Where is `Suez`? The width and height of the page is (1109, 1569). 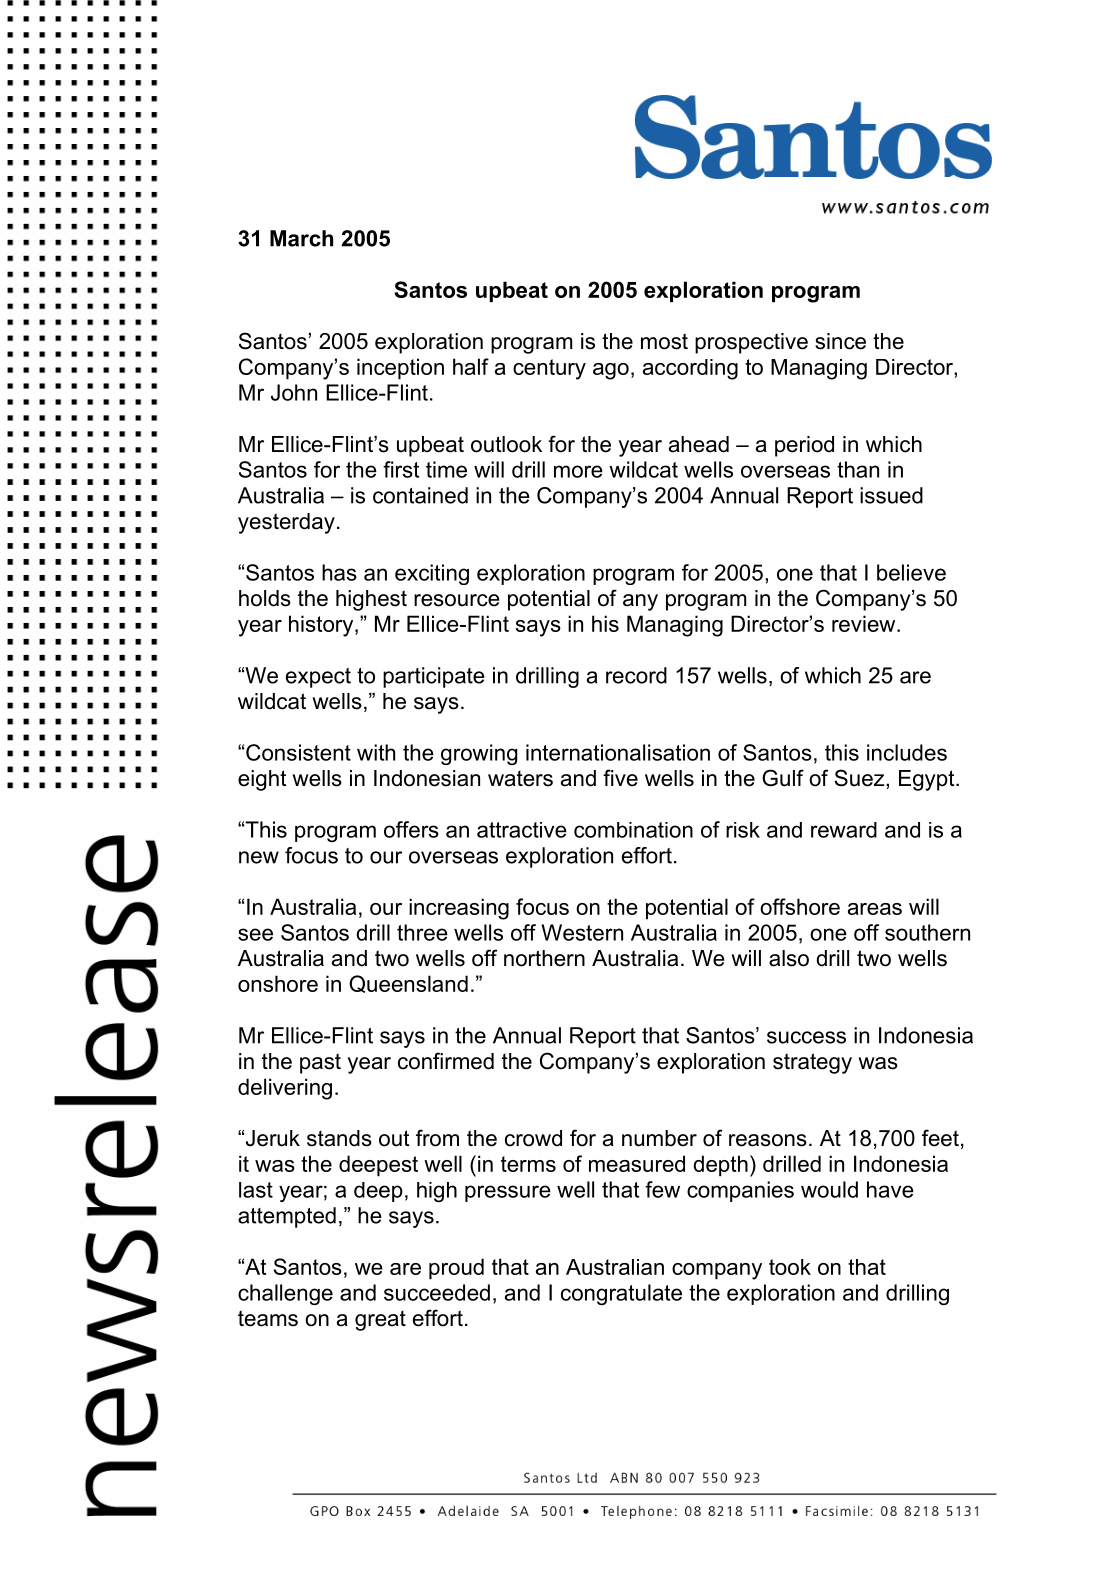 Suez is located at coordinates (861, 778).
